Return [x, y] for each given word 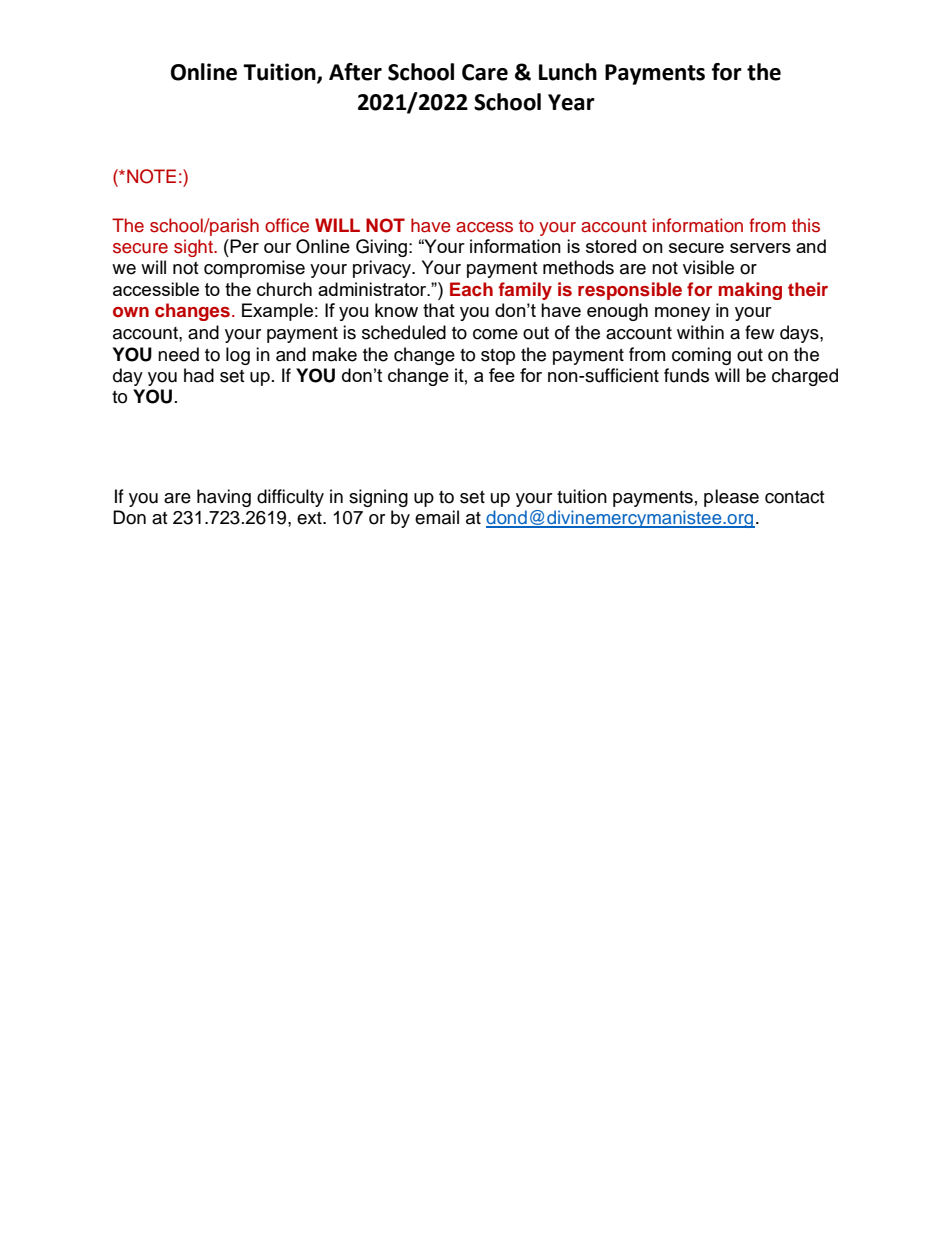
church [284, 289]
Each [471, 289]
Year [571, 102]
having [224, 498]
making [750, 291]
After [355, 72]
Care [485, 72]
